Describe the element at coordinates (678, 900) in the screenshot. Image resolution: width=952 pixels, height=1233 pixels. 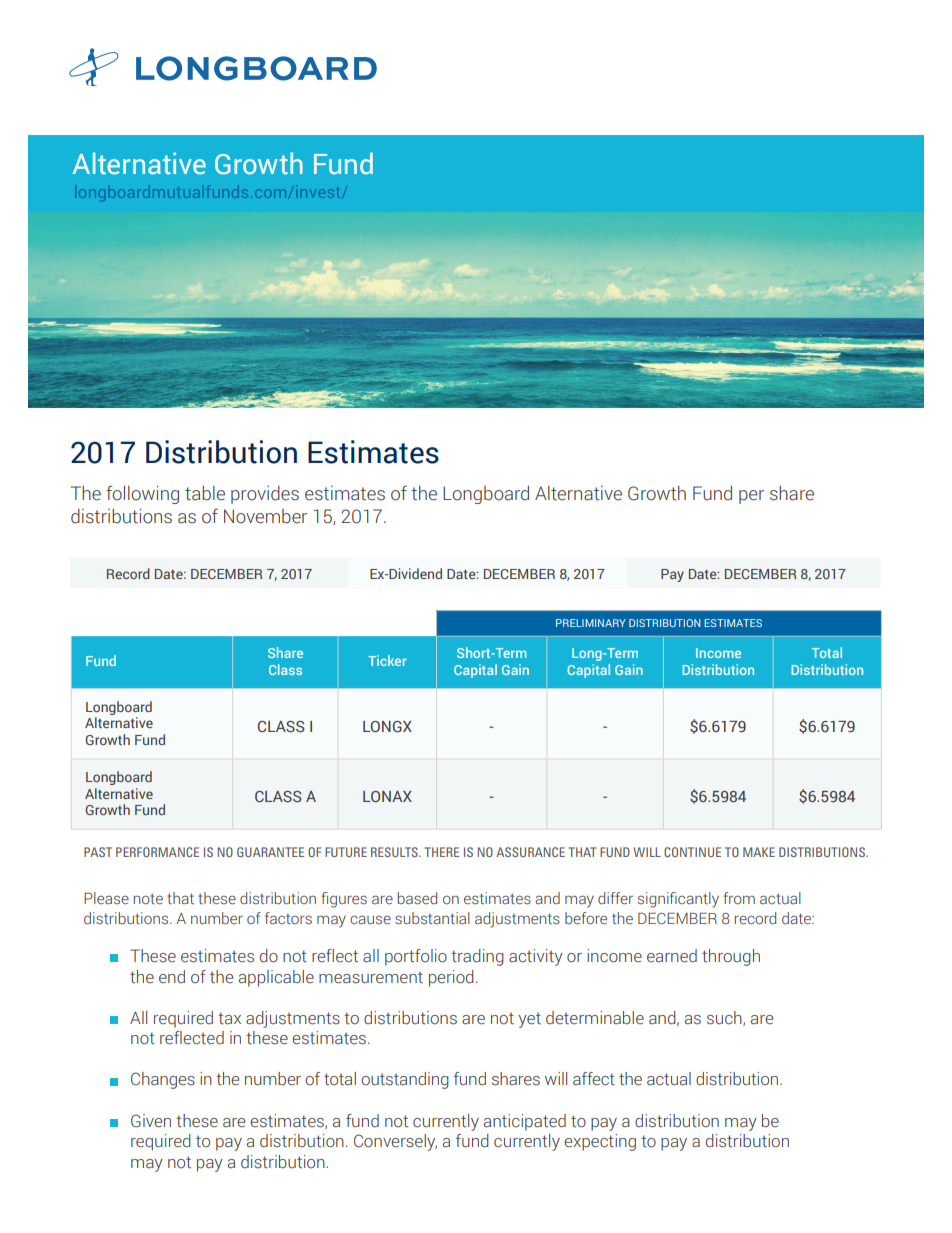
I see `significantly` at that location.
